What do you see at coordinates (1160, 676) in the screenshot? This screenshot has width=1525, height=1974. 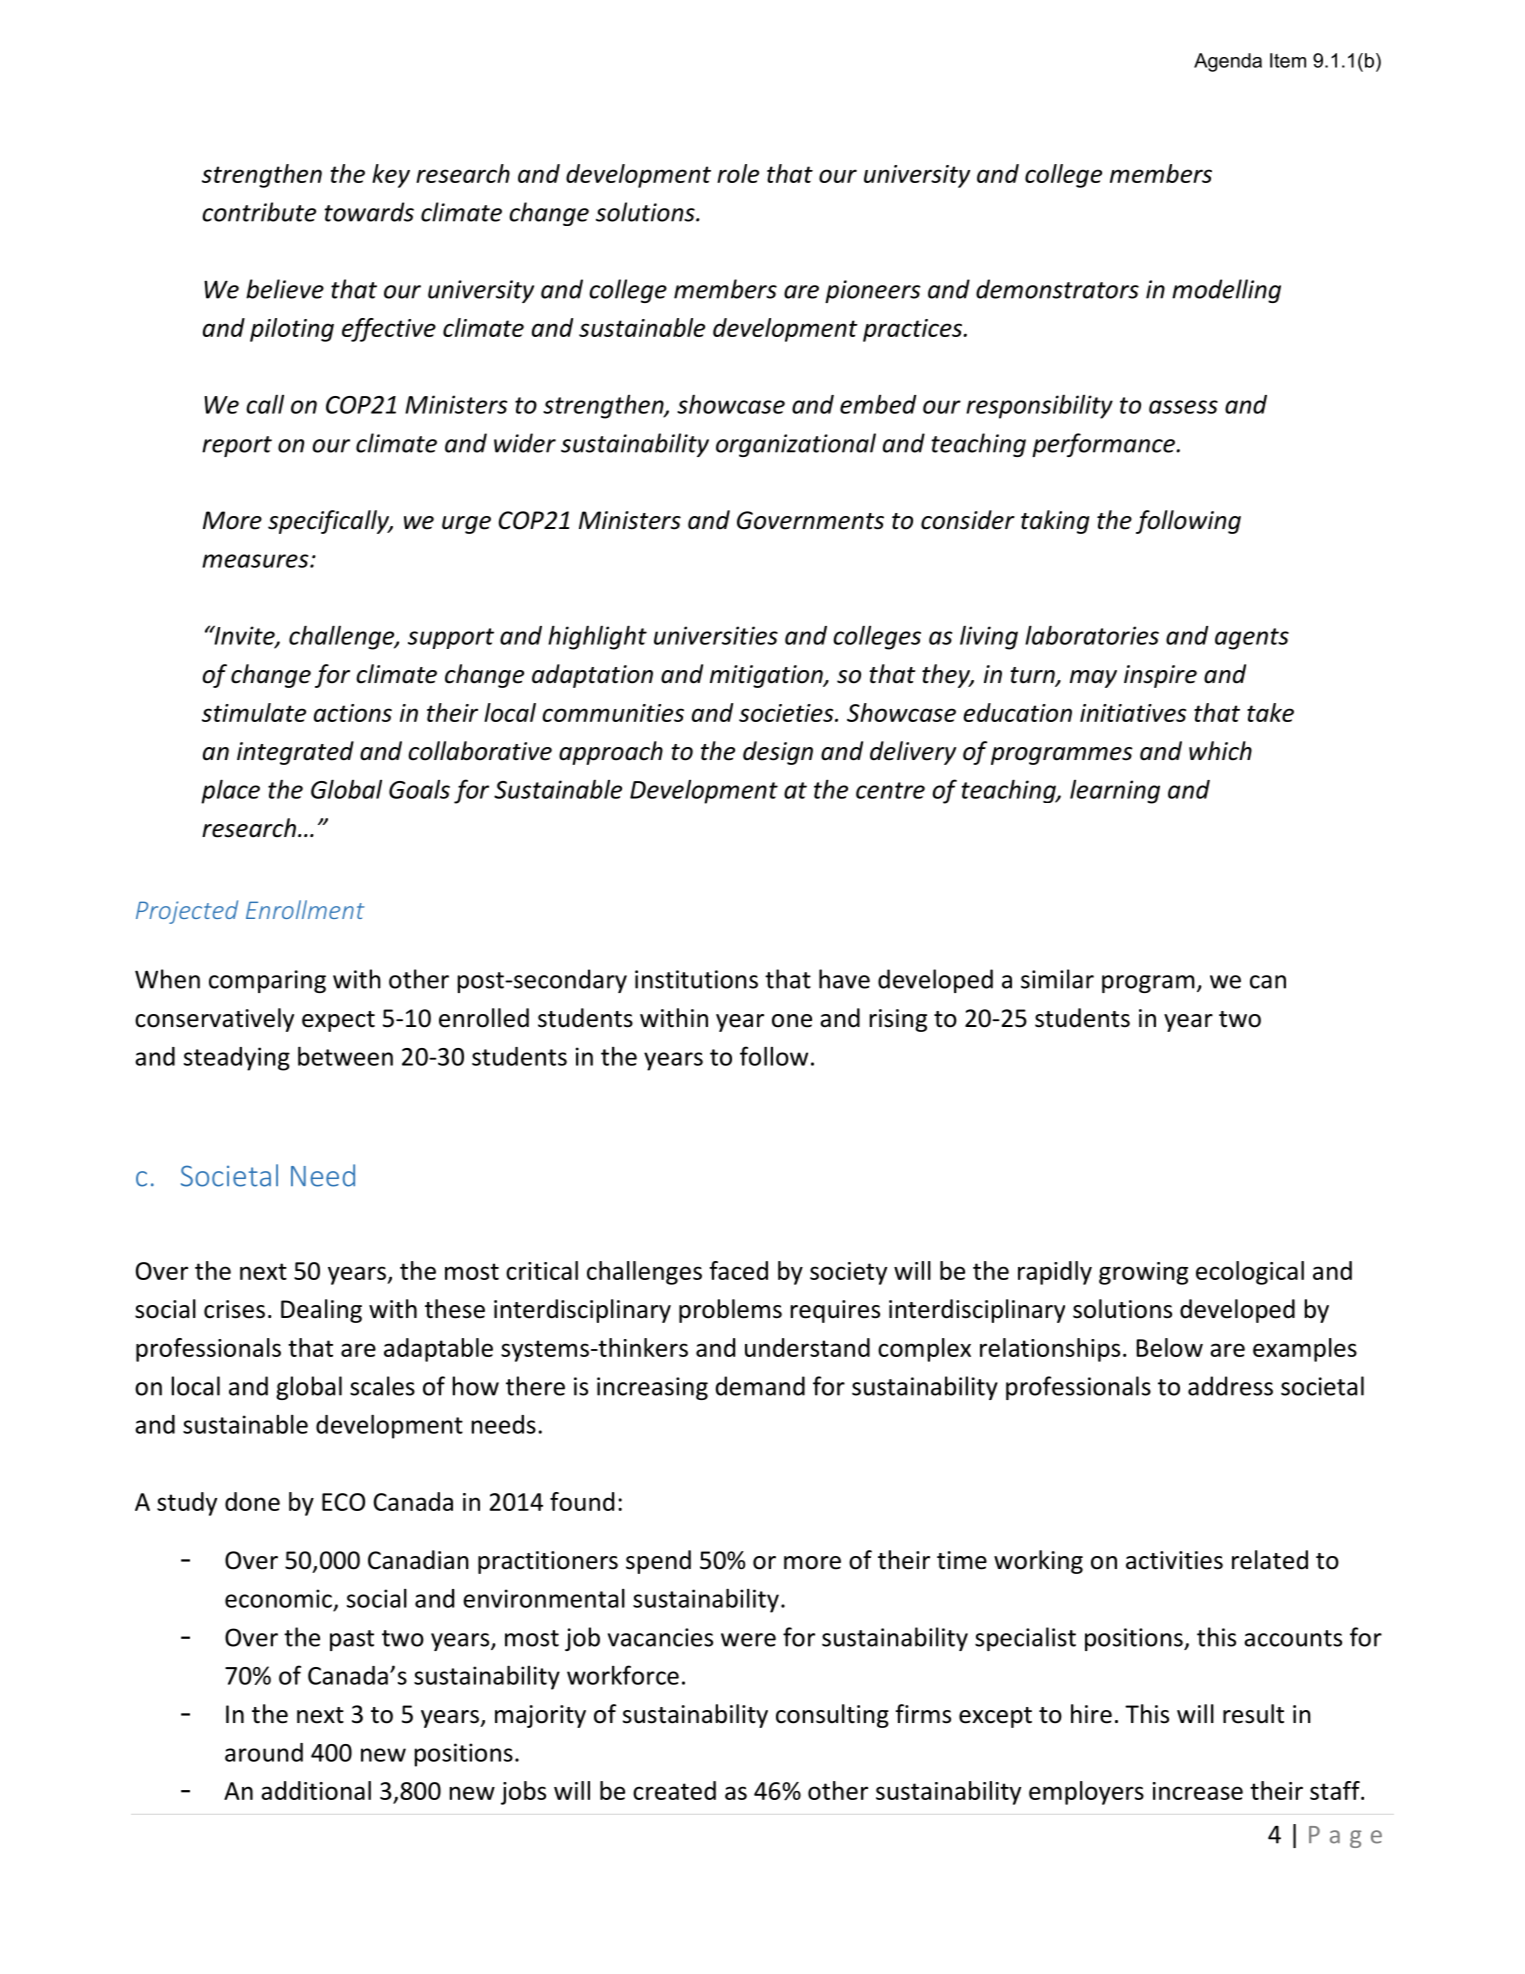 I see `inspire` at bounding box center [1160, 676].
